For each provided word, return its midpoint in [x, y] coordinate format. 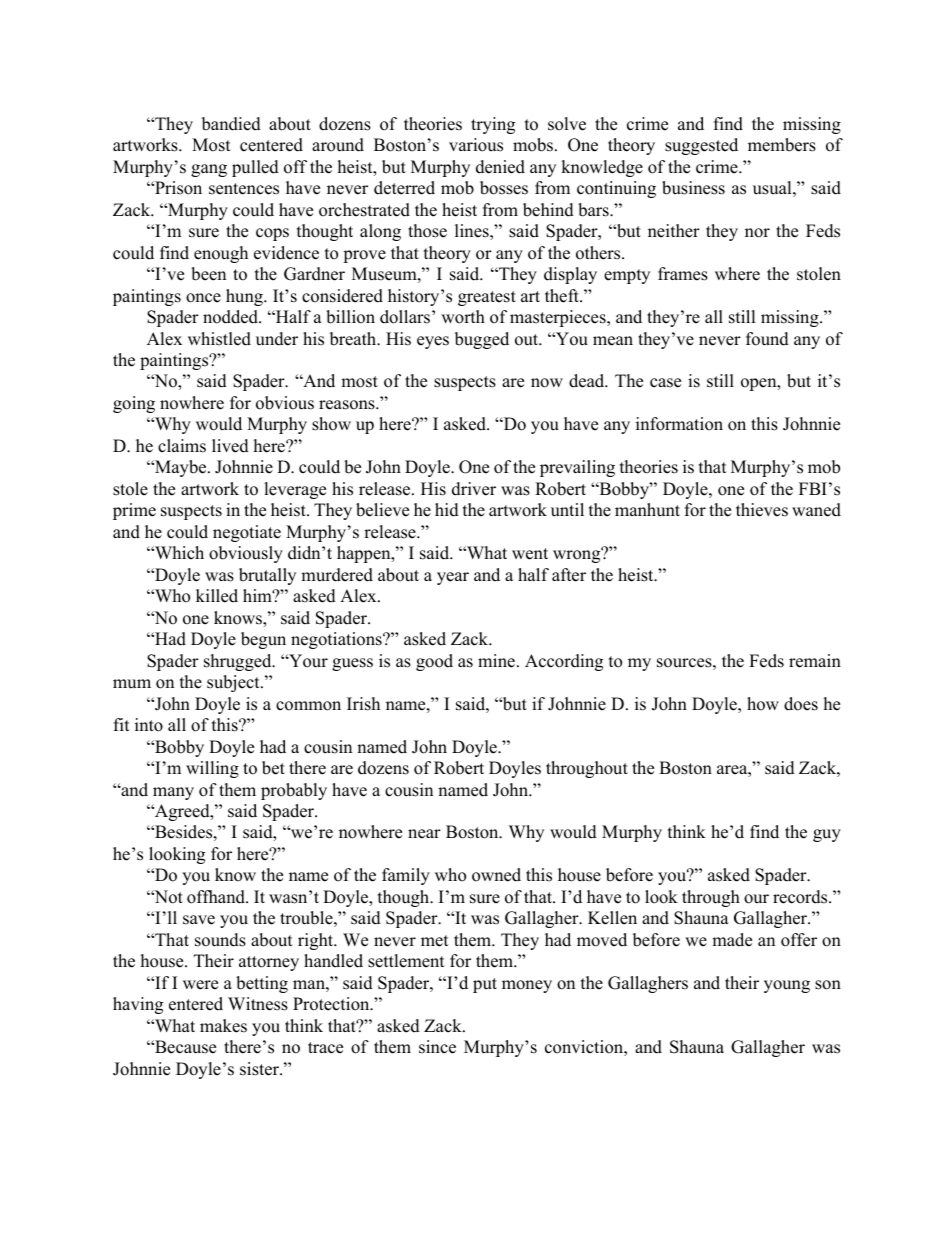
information [679, 424]
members [782, 145]
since [437, 1047]
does [801, 704]
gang [209, 170]
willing [212, 769]
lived [230, 446]
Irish [363, 704]
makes [223, 1026]
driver [474, 489]
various [476, 145]
